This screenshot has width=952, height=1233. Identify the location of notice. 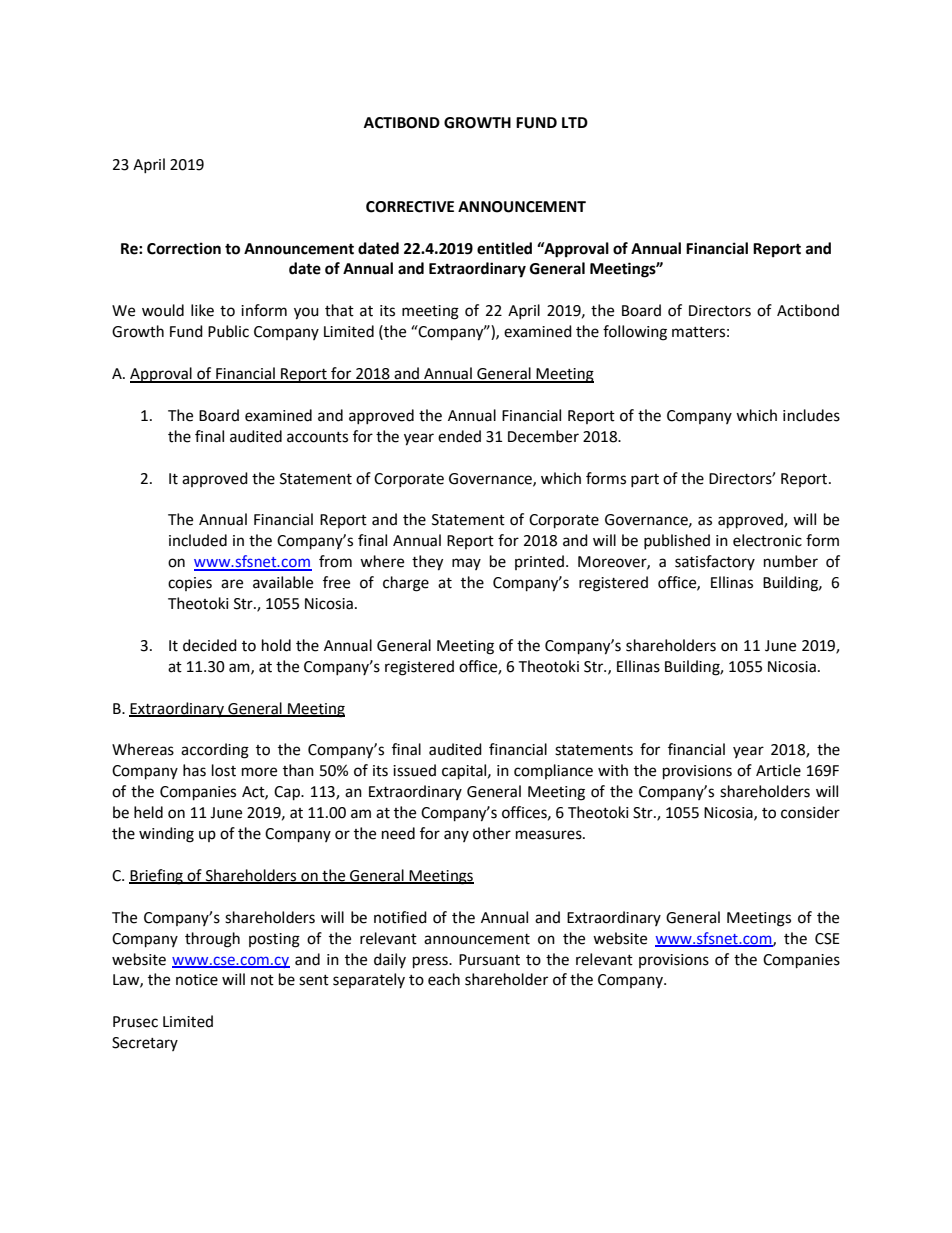
(197, 980).
